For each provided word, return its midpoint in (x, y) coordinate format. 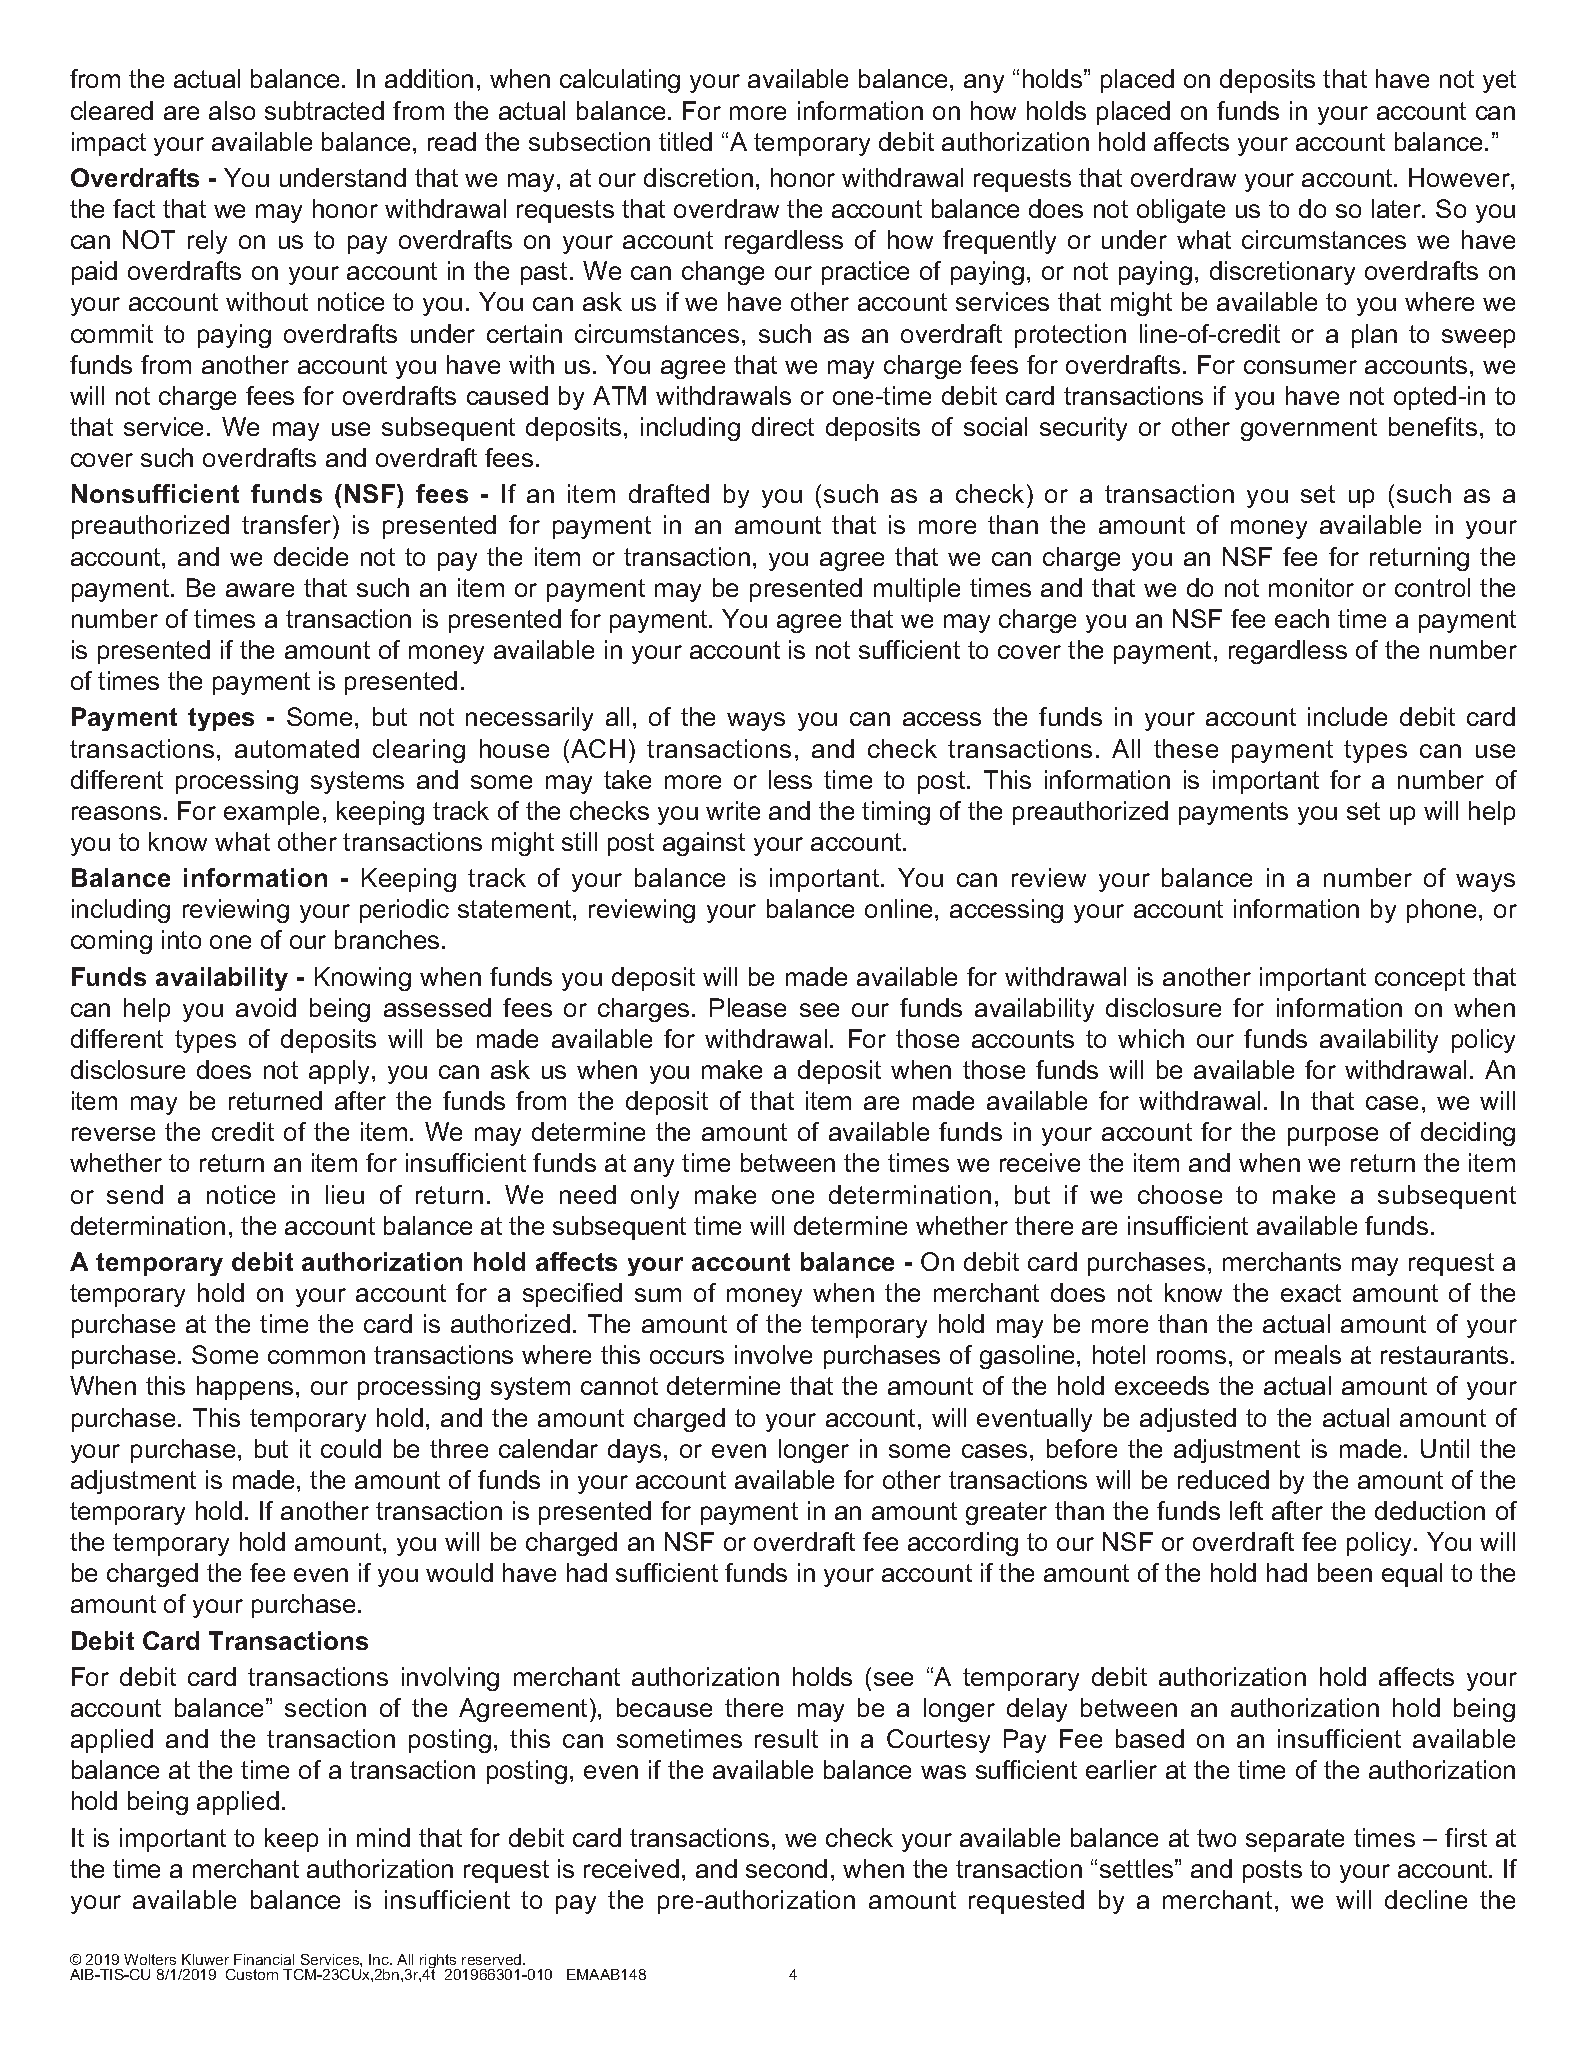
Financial (264, 1959)
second (786, 1868)
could (351, 1448)
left (1246, 1510)
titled (685, 141)
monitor (1311, 587)
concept (1420, 979)
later (1398, 208)
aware (260, 590)
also (232, 110)
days (634, 1451)
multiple (917, 590)
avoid (266, 1007)
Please (748, 1007)
